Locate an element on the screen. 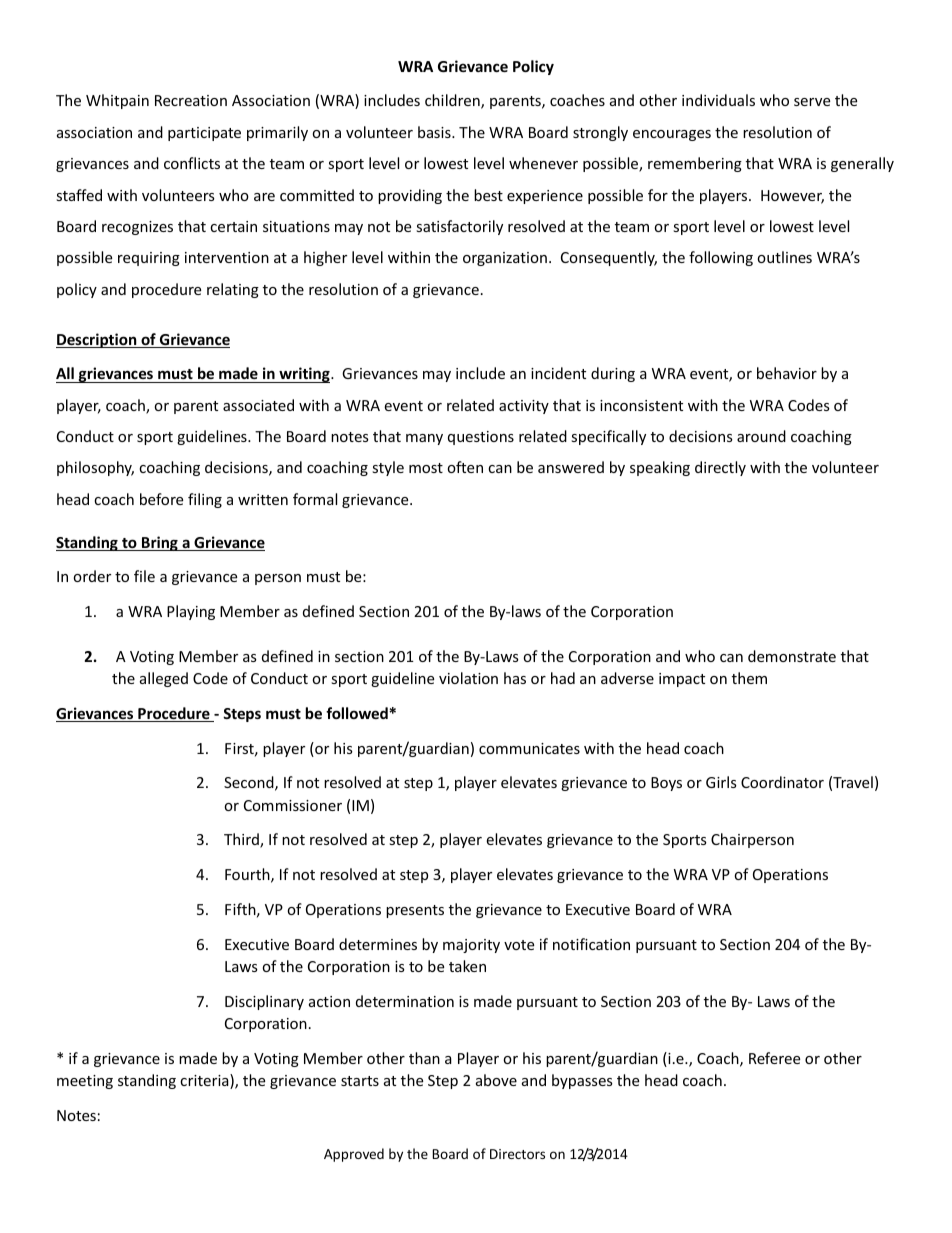 Image resolution: width=952 pixels, height=1233 pixels. violation is located at coordinates (468, 678).
